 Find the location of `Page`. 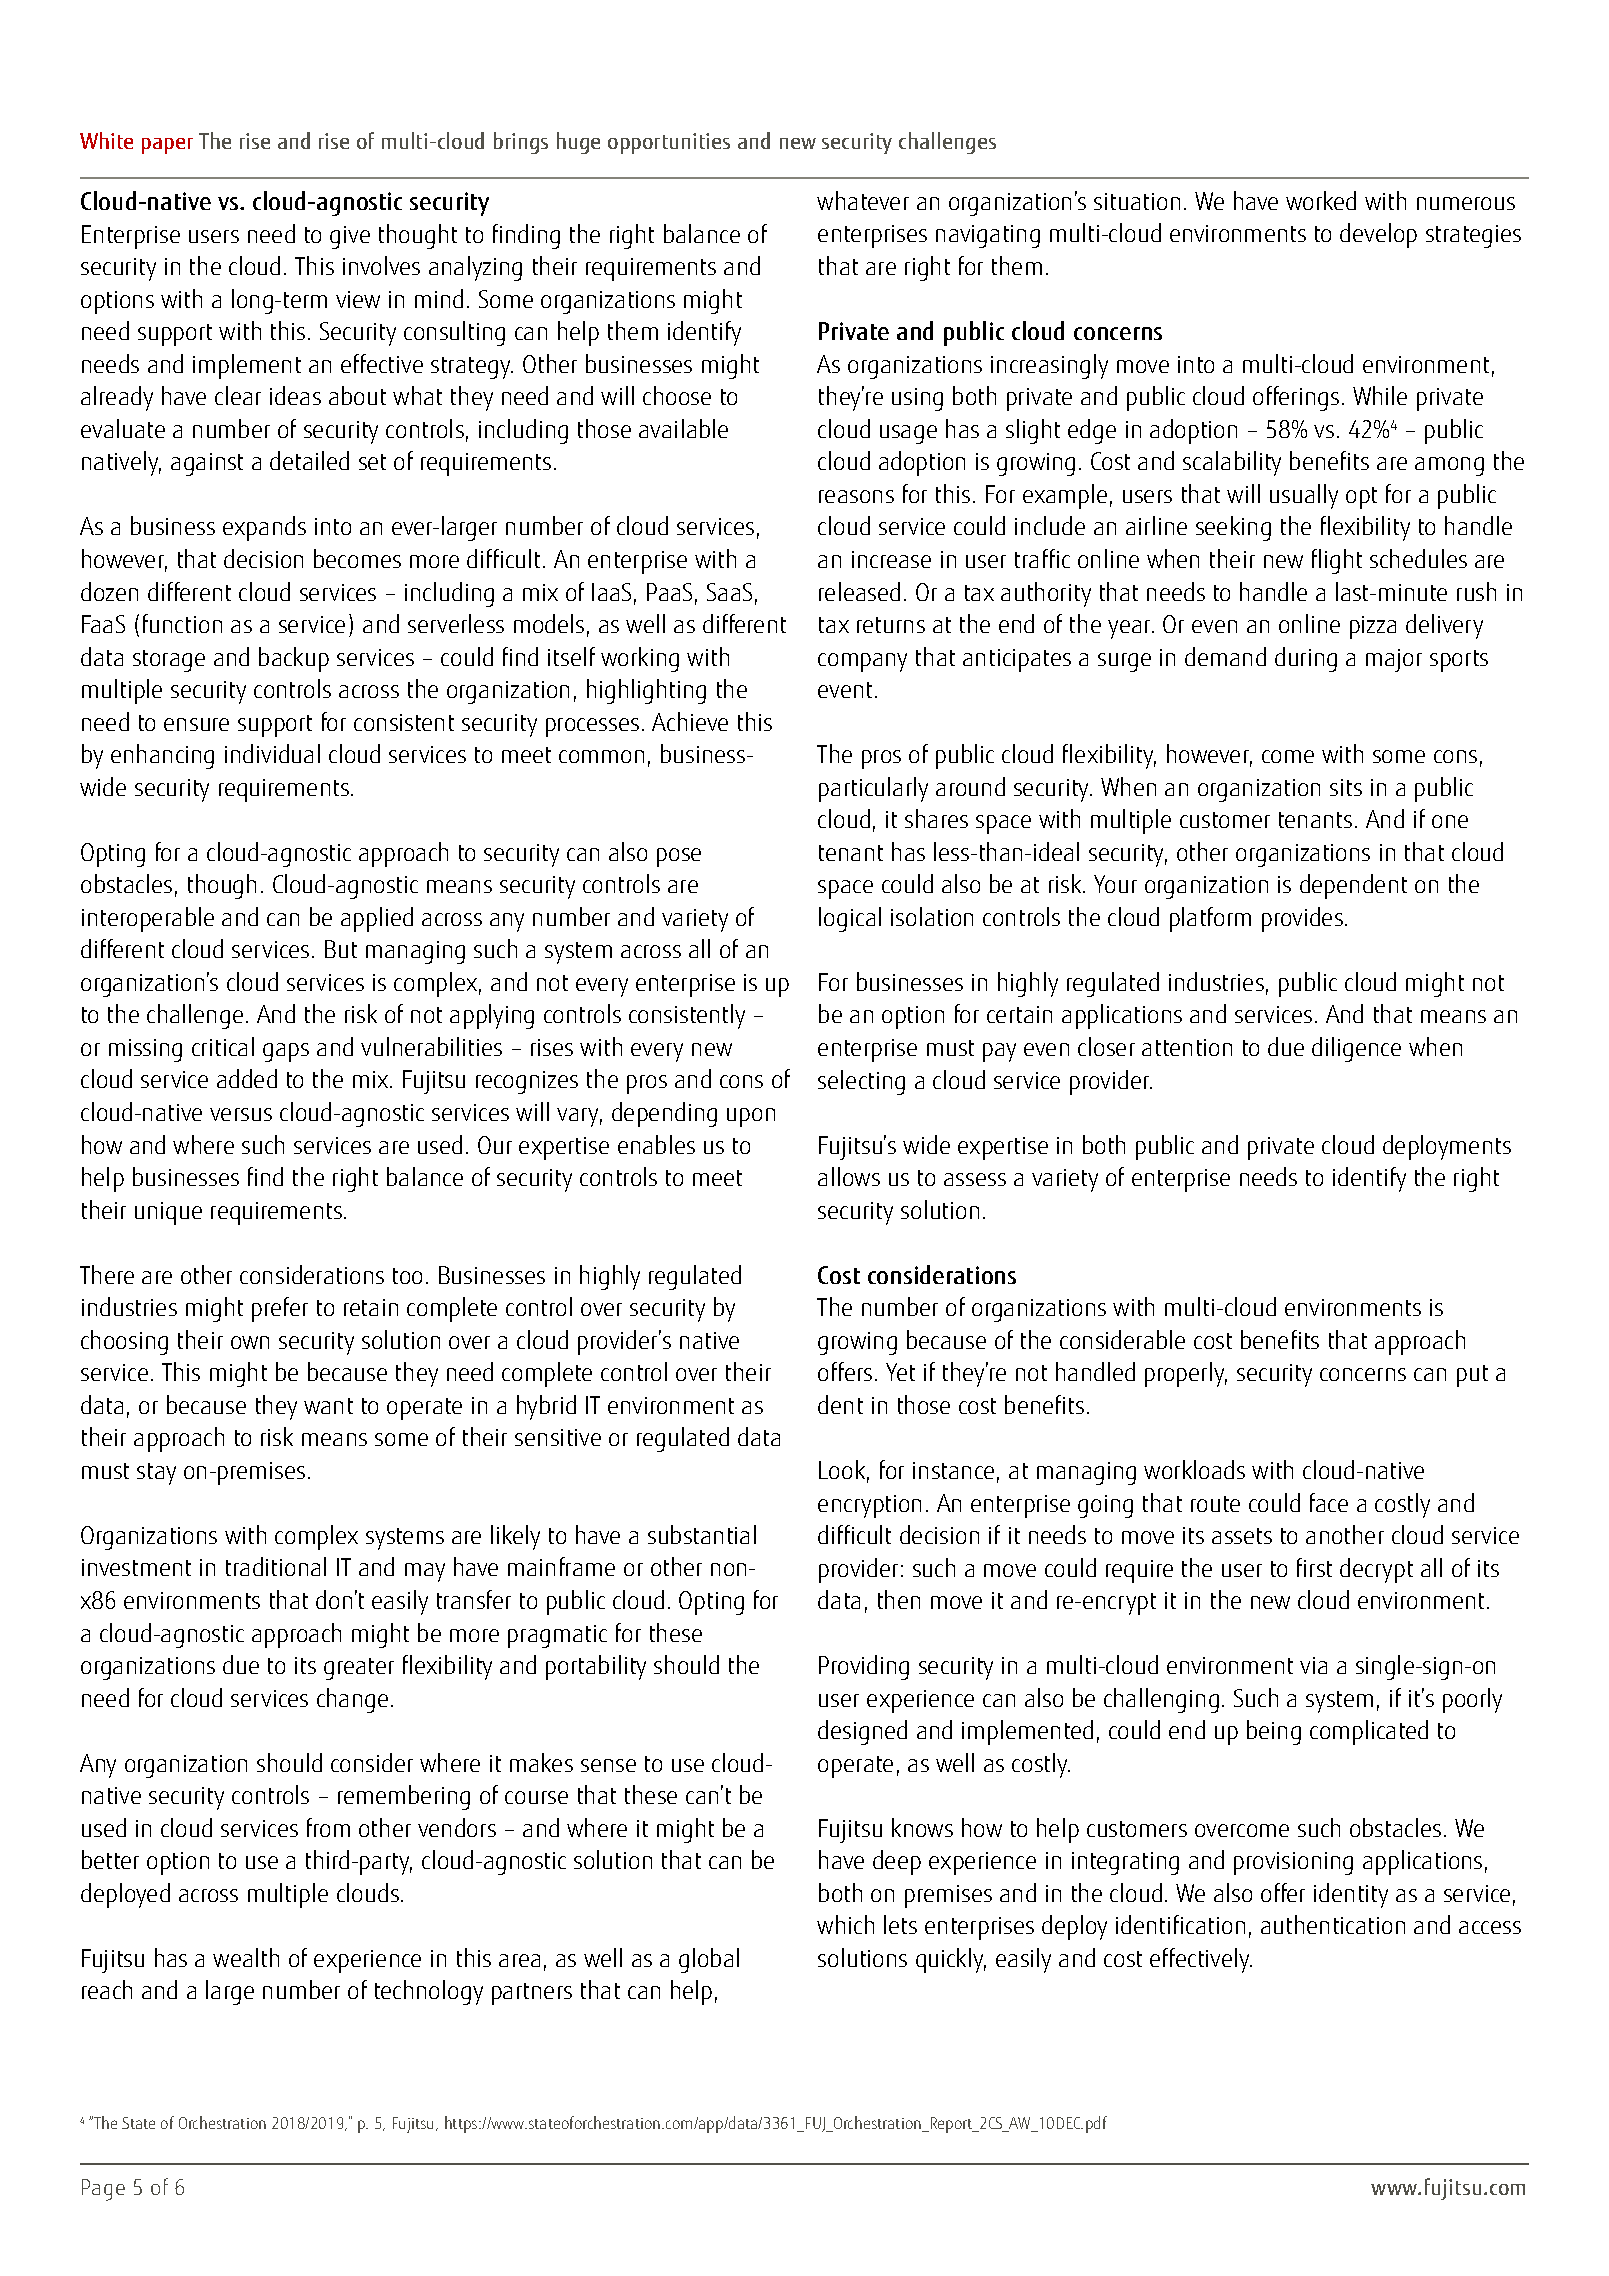

Page is located at coordinates (103, 2190).
